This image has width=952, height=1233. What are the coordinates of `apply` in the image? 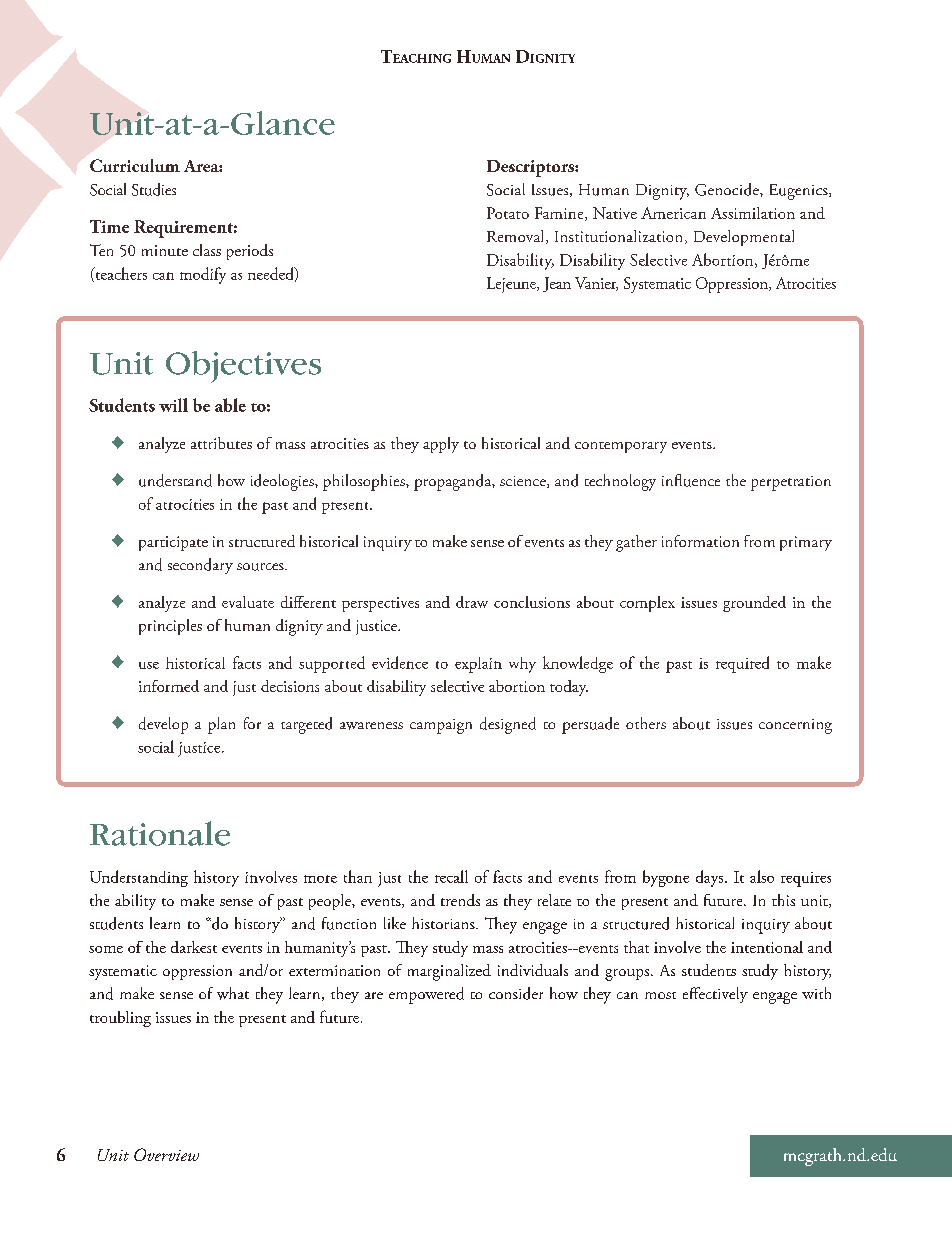 It's located at (441, 445).
